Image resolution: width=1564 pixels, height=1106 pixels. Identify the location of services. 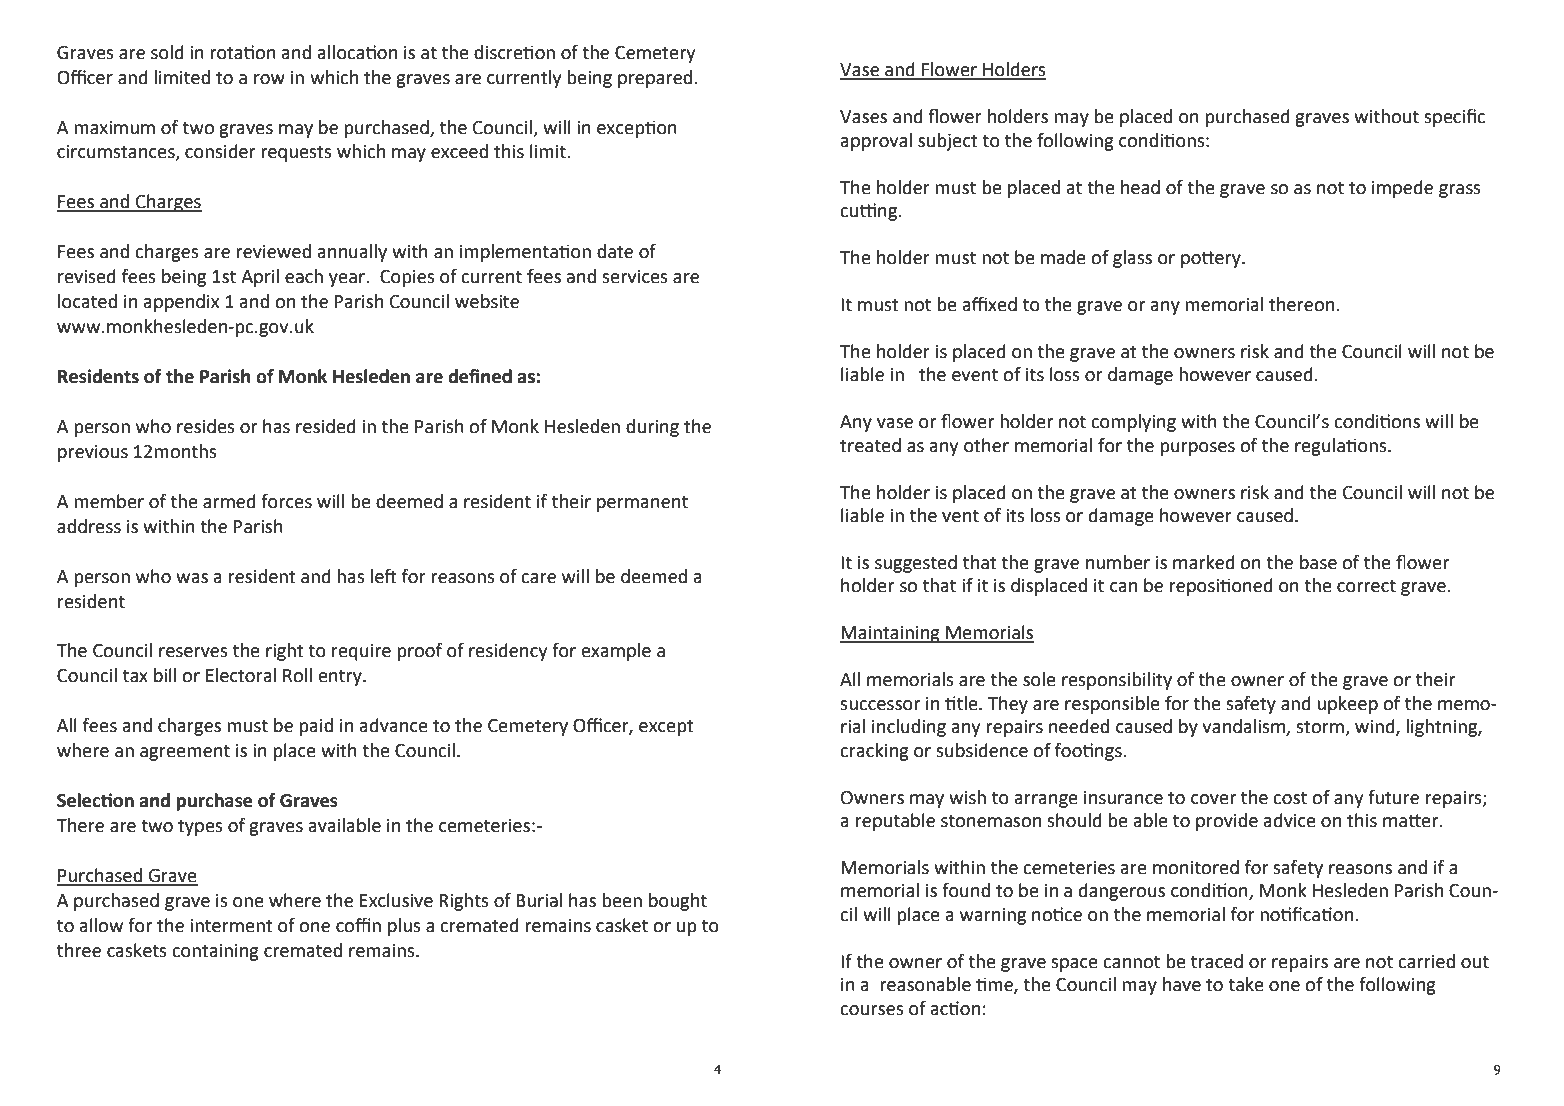
(635, 277).
